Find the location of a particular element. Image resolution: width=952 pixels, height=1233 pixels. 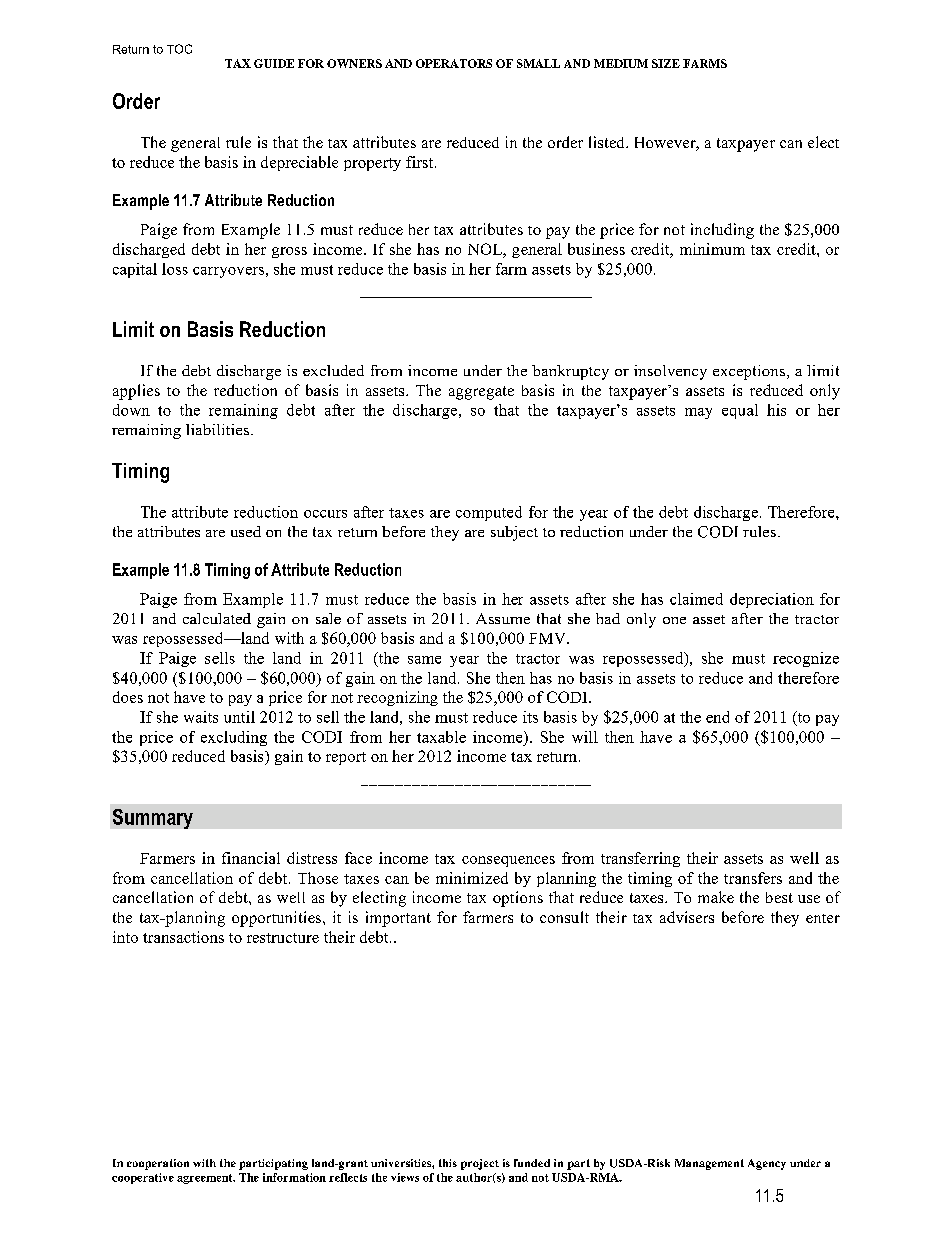

minimum is located at coordinates (712, 249).
